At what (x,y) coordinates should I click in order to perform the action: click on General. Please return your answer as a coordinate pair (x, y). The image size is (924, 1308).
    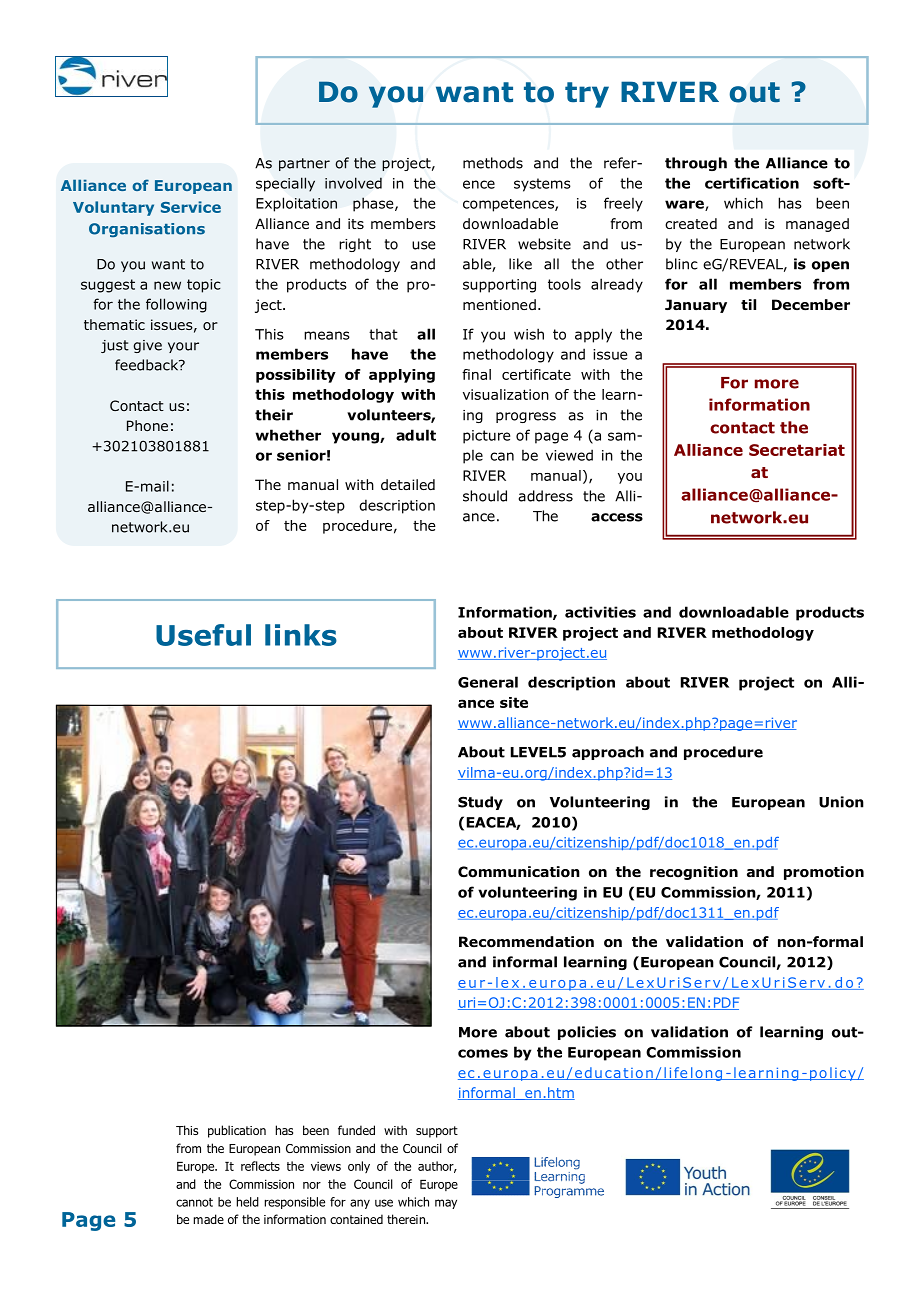
    Looking at the image, I should click on (488, 682).
